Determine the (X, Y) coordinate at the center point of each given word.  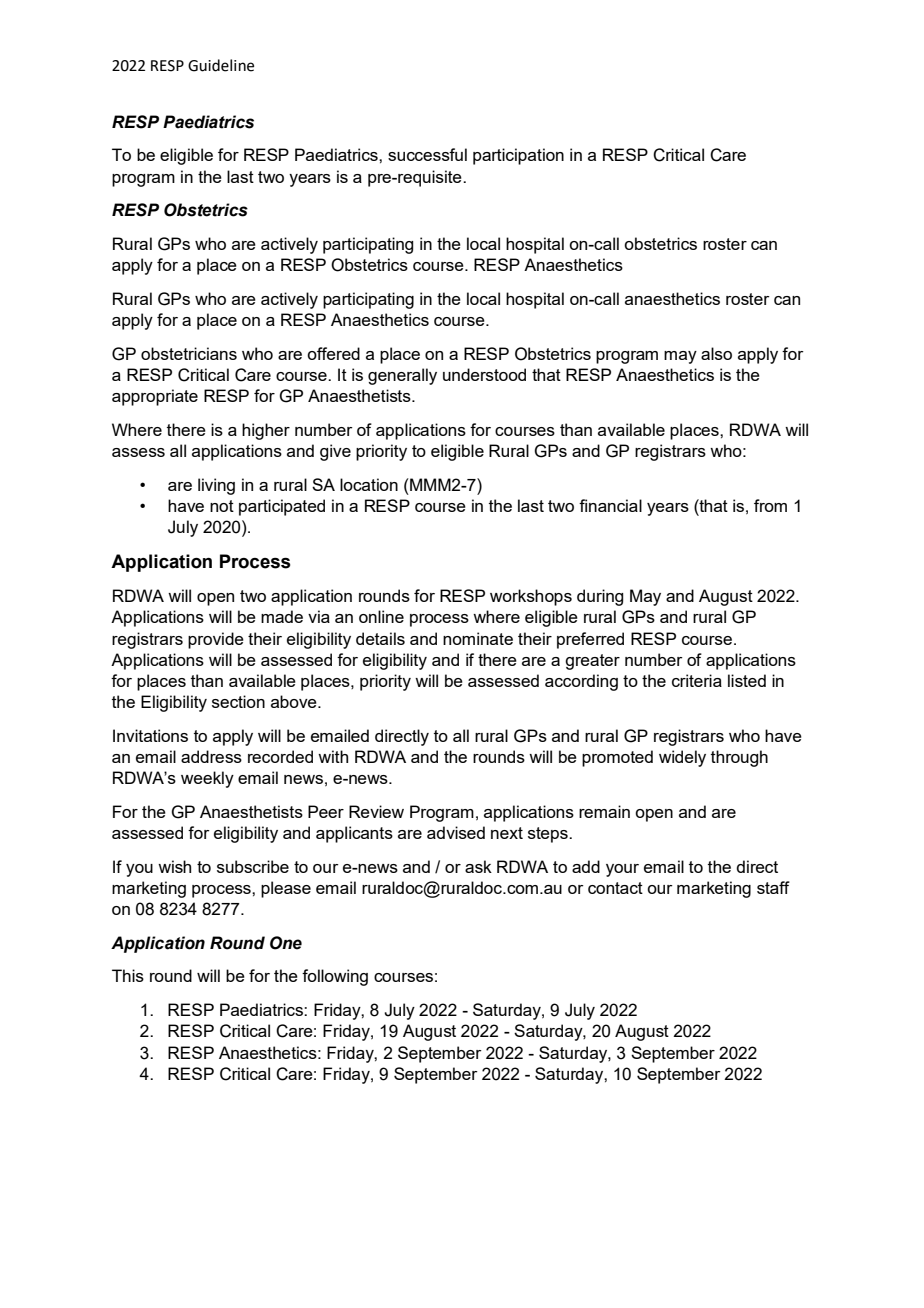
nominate (478, 638)
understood (484, 374)
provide (216, 640)
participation (518, 156)
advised (456, 832)
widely (682, 758)
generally (402, 376)
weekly (207, 779)
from (770, 505)
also (716, 353)
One (286, 943)
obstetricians (189, 353)
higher (266, 431)
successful (427, 154)
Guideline (221, 65)
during (600, 597)
